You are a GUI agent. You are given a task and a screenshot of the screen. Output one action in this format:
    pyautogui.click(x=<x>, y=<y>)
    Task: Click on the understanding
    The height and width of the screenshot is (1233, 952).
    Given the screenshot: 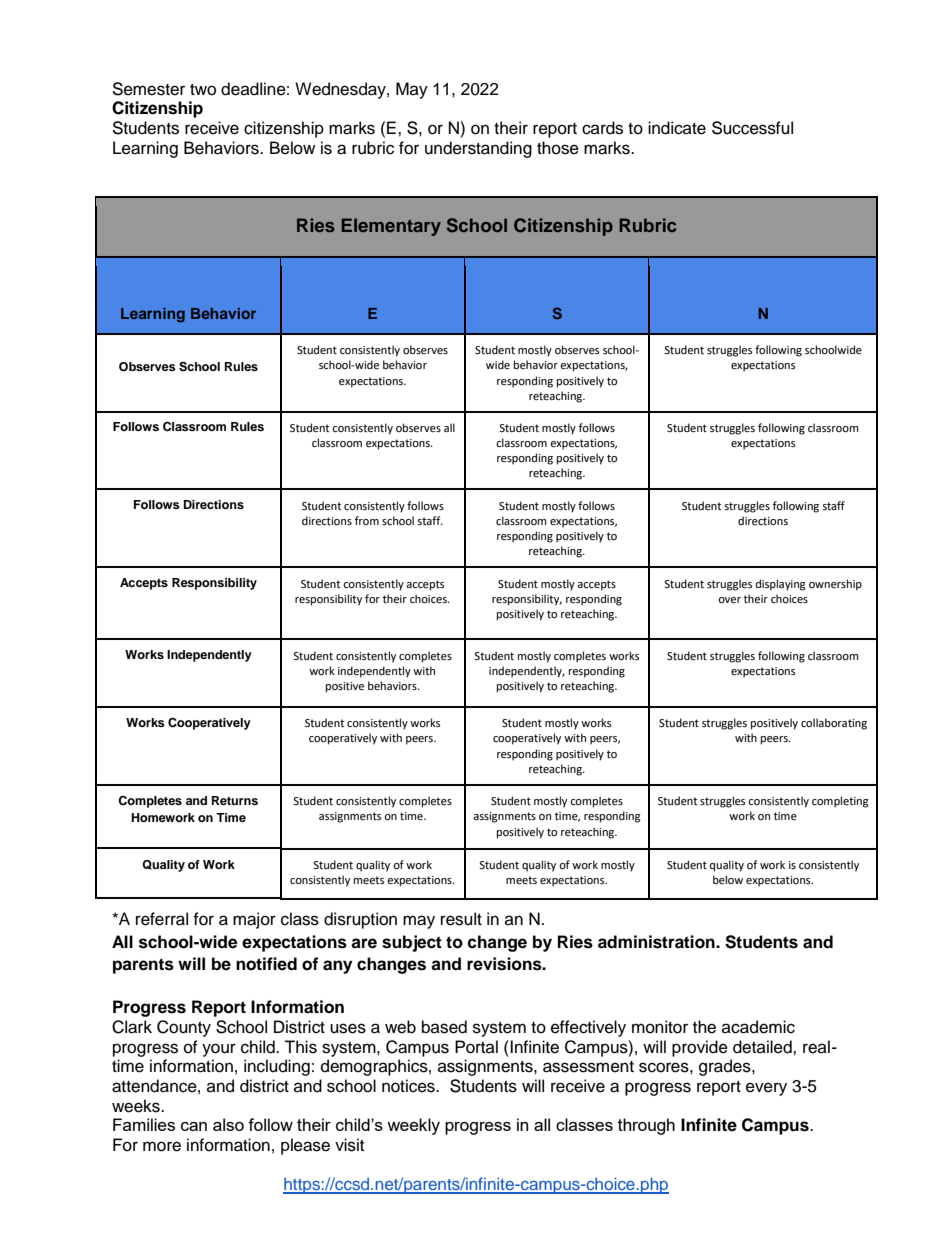 What is the action you would take?
    pyautogui.click(x=478, y=149)
